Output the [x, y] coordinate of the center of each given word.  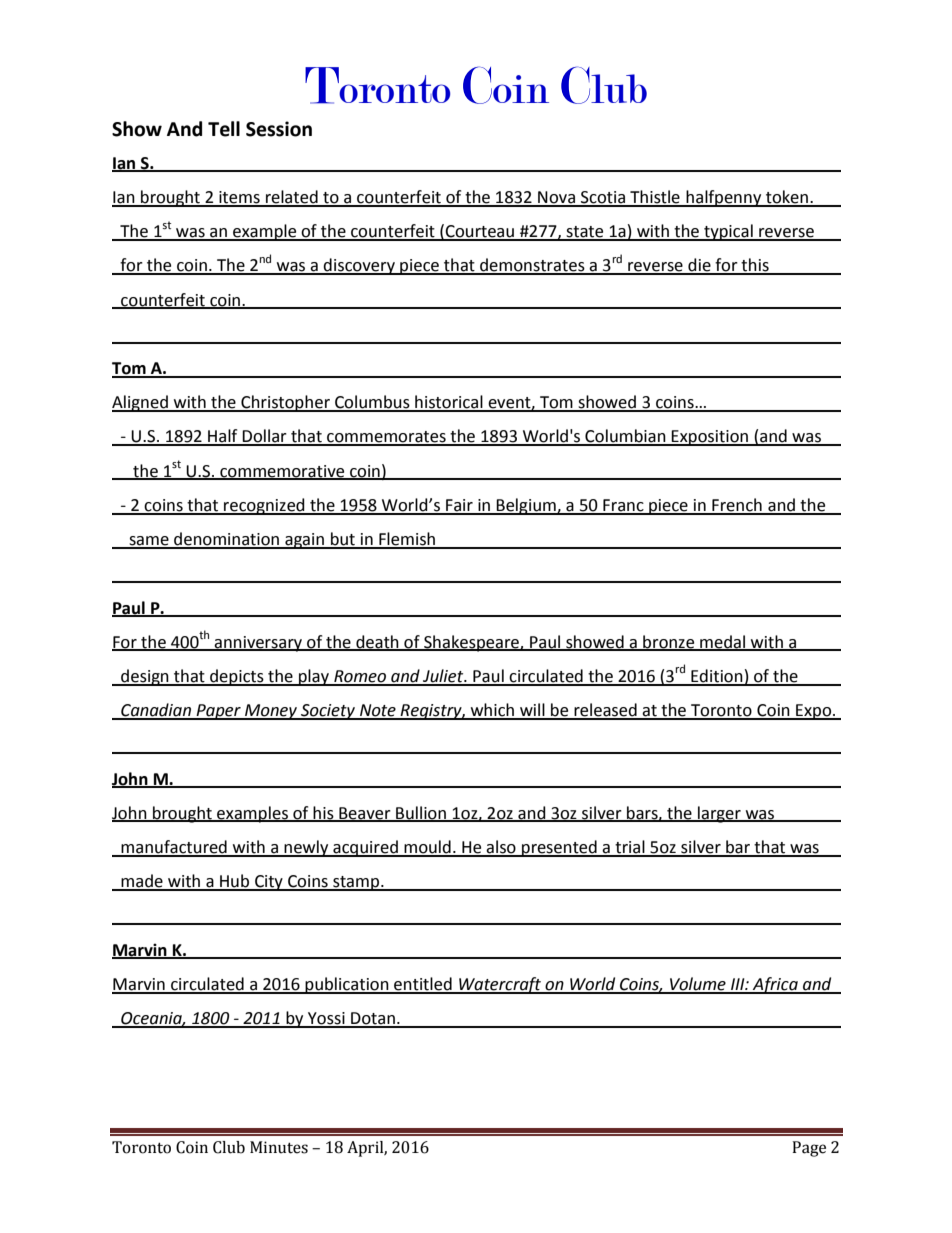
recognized [264, 506]
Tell [224, 129]
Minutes [279, 1147]
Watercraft [500, 985]
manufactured [174, 848]
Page [809, 1149]
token [787, 198]
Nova [556, 198]
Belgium [526, 506]
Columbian [625, 437]
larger [719, 814]
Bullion [421, 813]
